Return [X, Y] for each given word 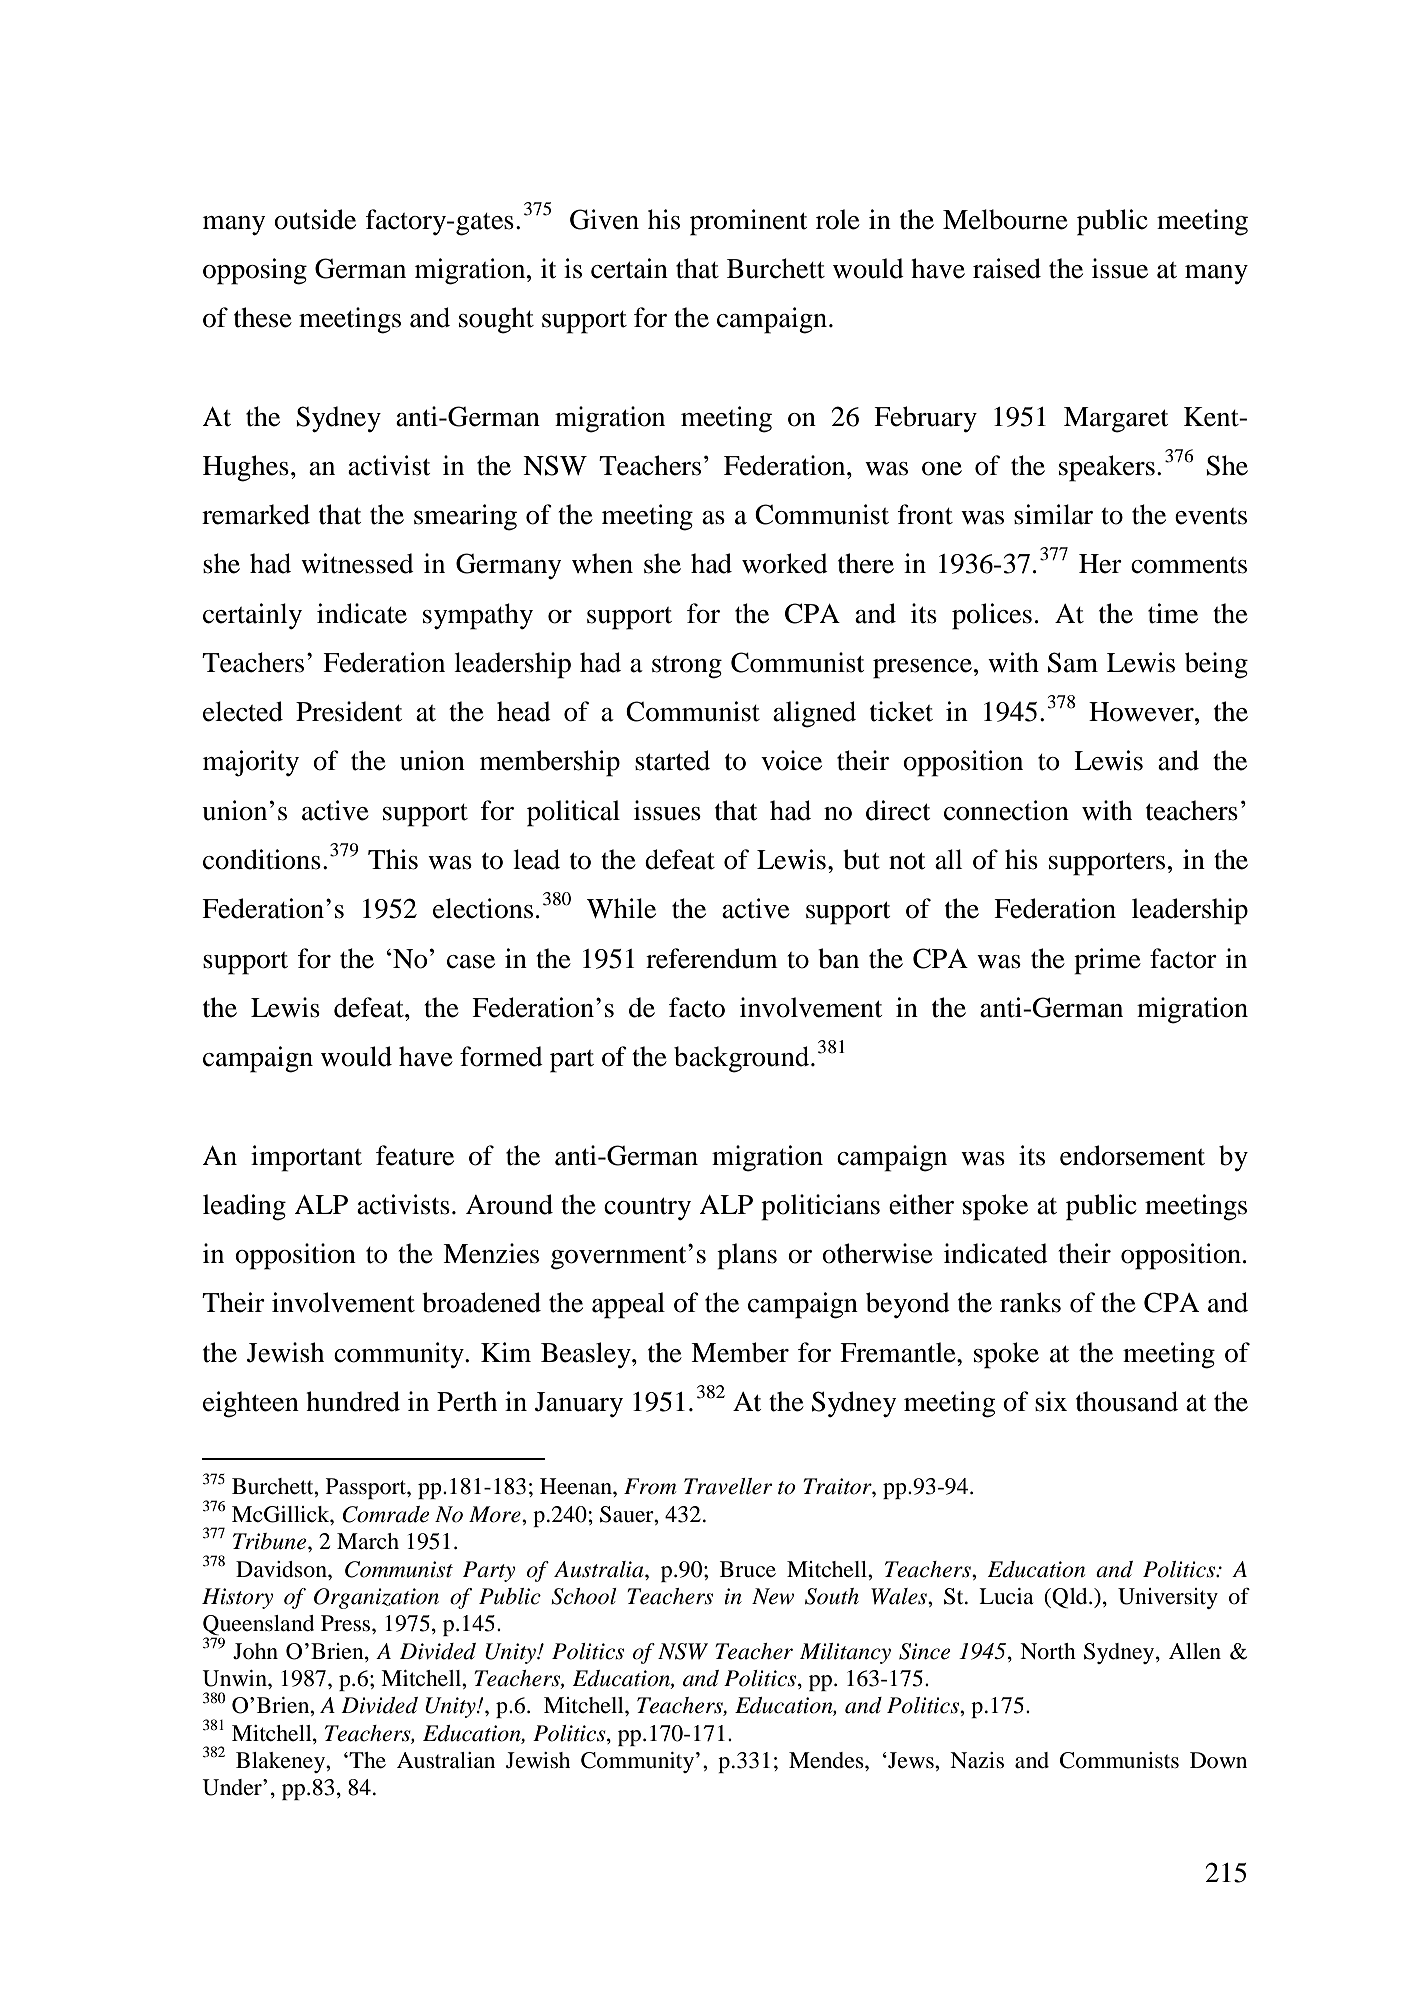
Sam [1073, 662]
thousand [1127, 1401]
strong [687, 667]
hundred [353, 1401]
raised [1007, 268]
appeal [628, 1305]
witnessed [357, 563]
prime [1107, 961]
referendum [712, 958]
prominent [748, 222]
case [471, 962]
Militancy [845, 1653]
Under [233, 1787]
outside [315, 219]
